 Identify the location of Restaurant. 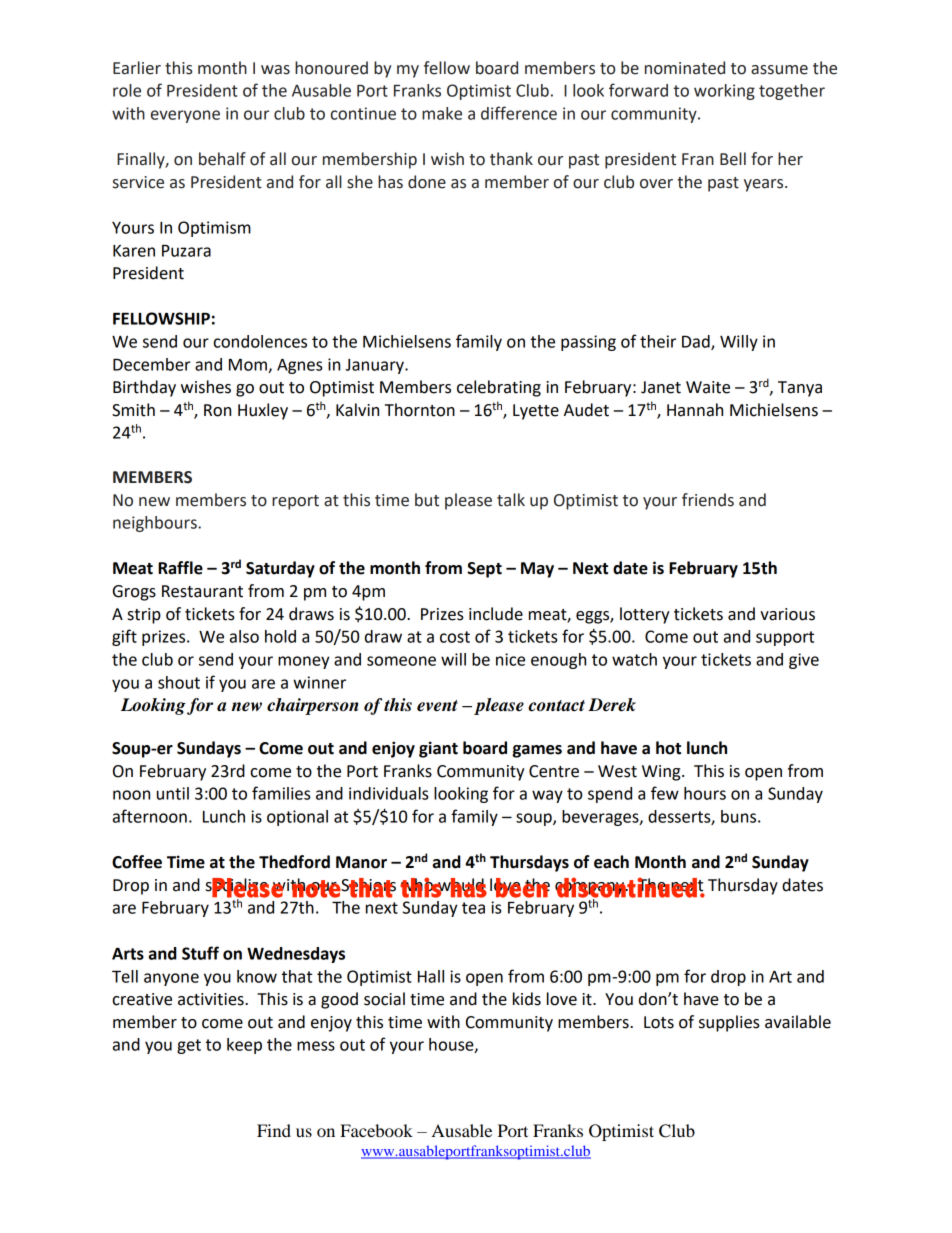
(202, 591).
